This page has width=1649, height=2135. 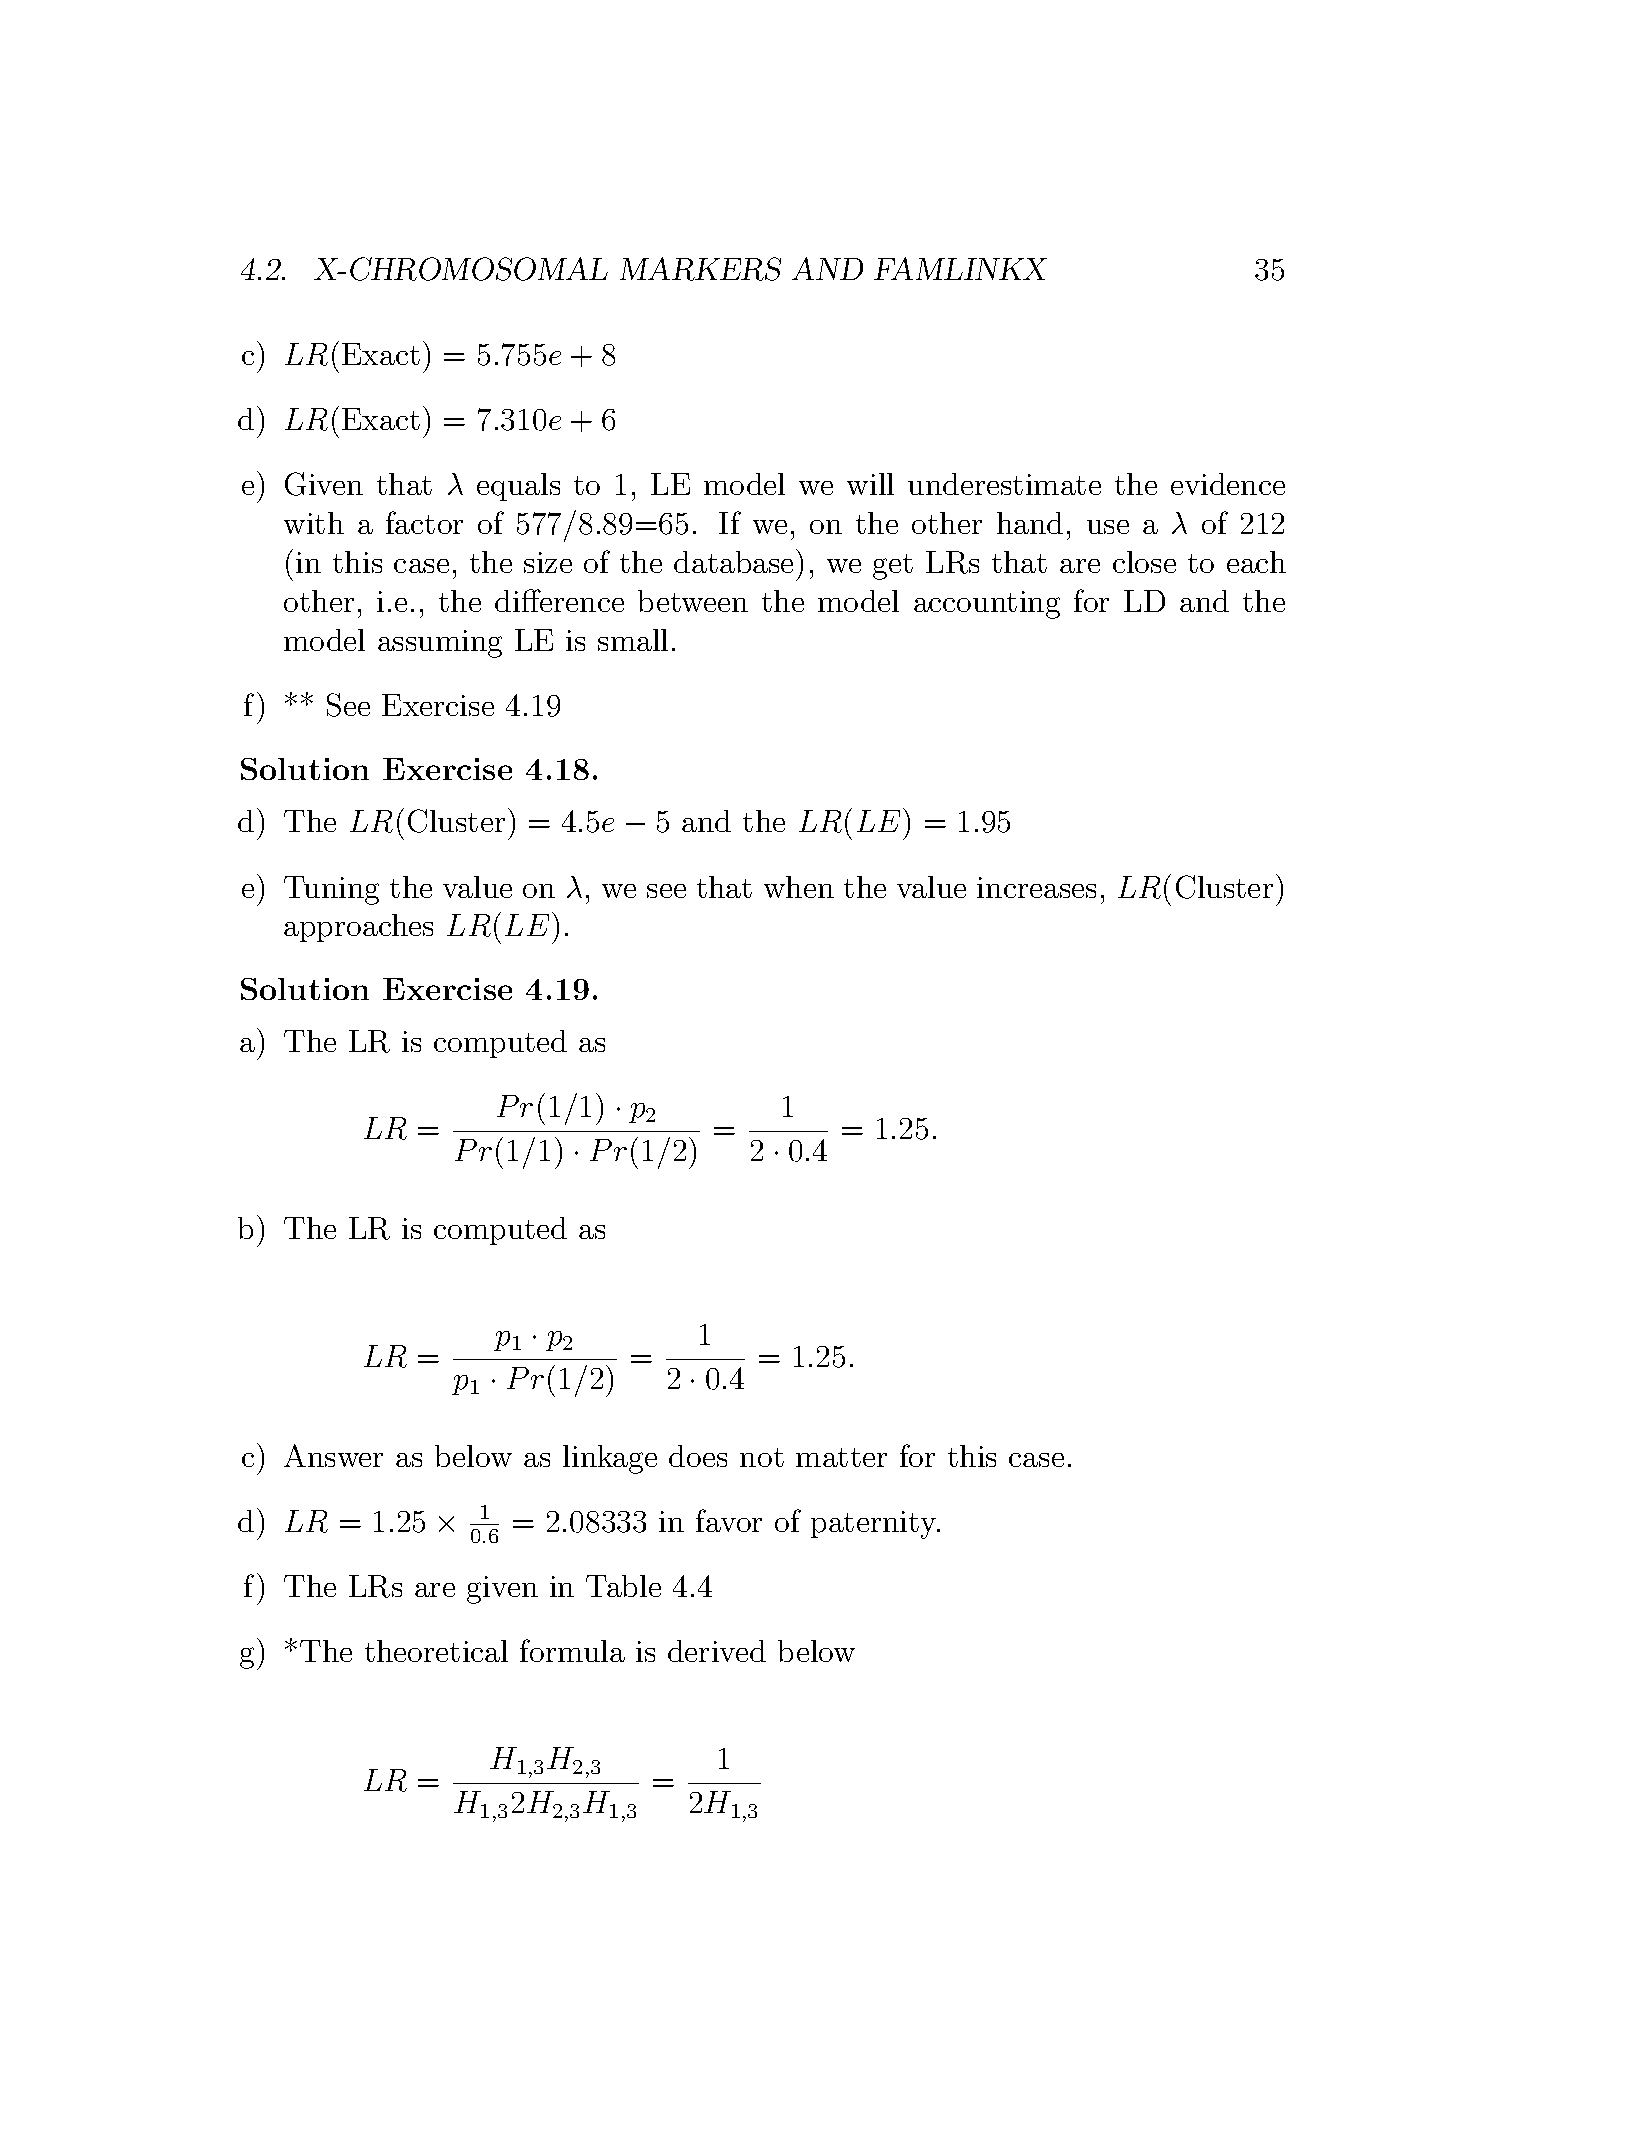 What do you see at coordinates (1228, 484) in the page?
I see `evidence` at bounding box center [1228, 484].
